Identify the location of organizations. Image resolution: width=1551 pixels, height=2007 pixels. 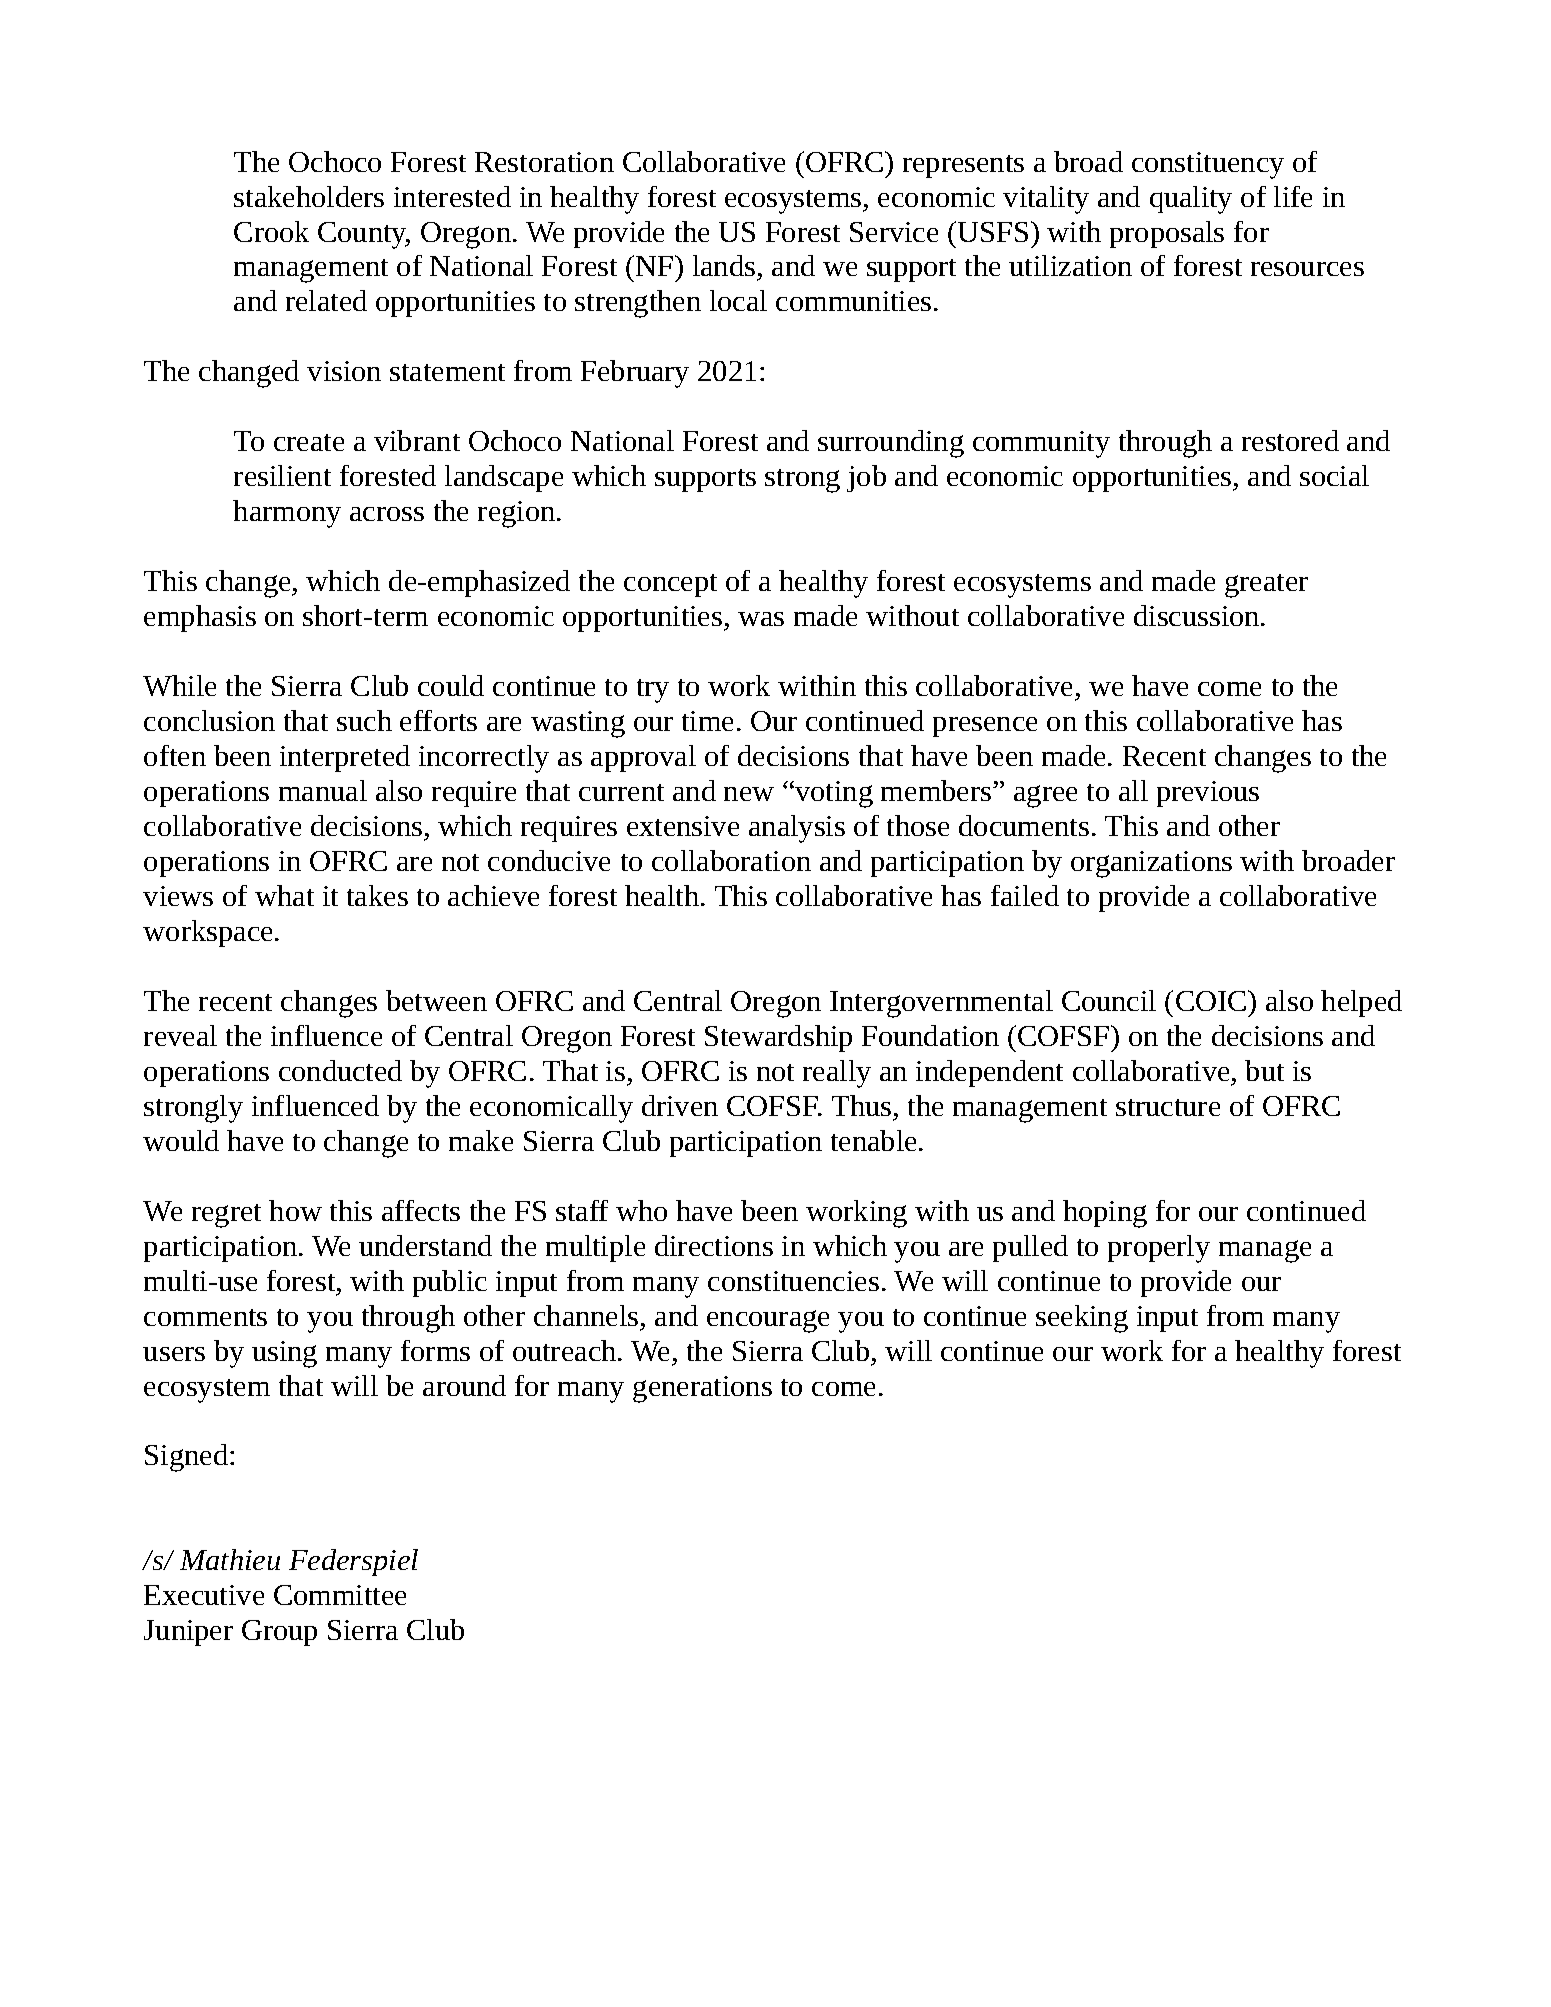
(1151, 864).
